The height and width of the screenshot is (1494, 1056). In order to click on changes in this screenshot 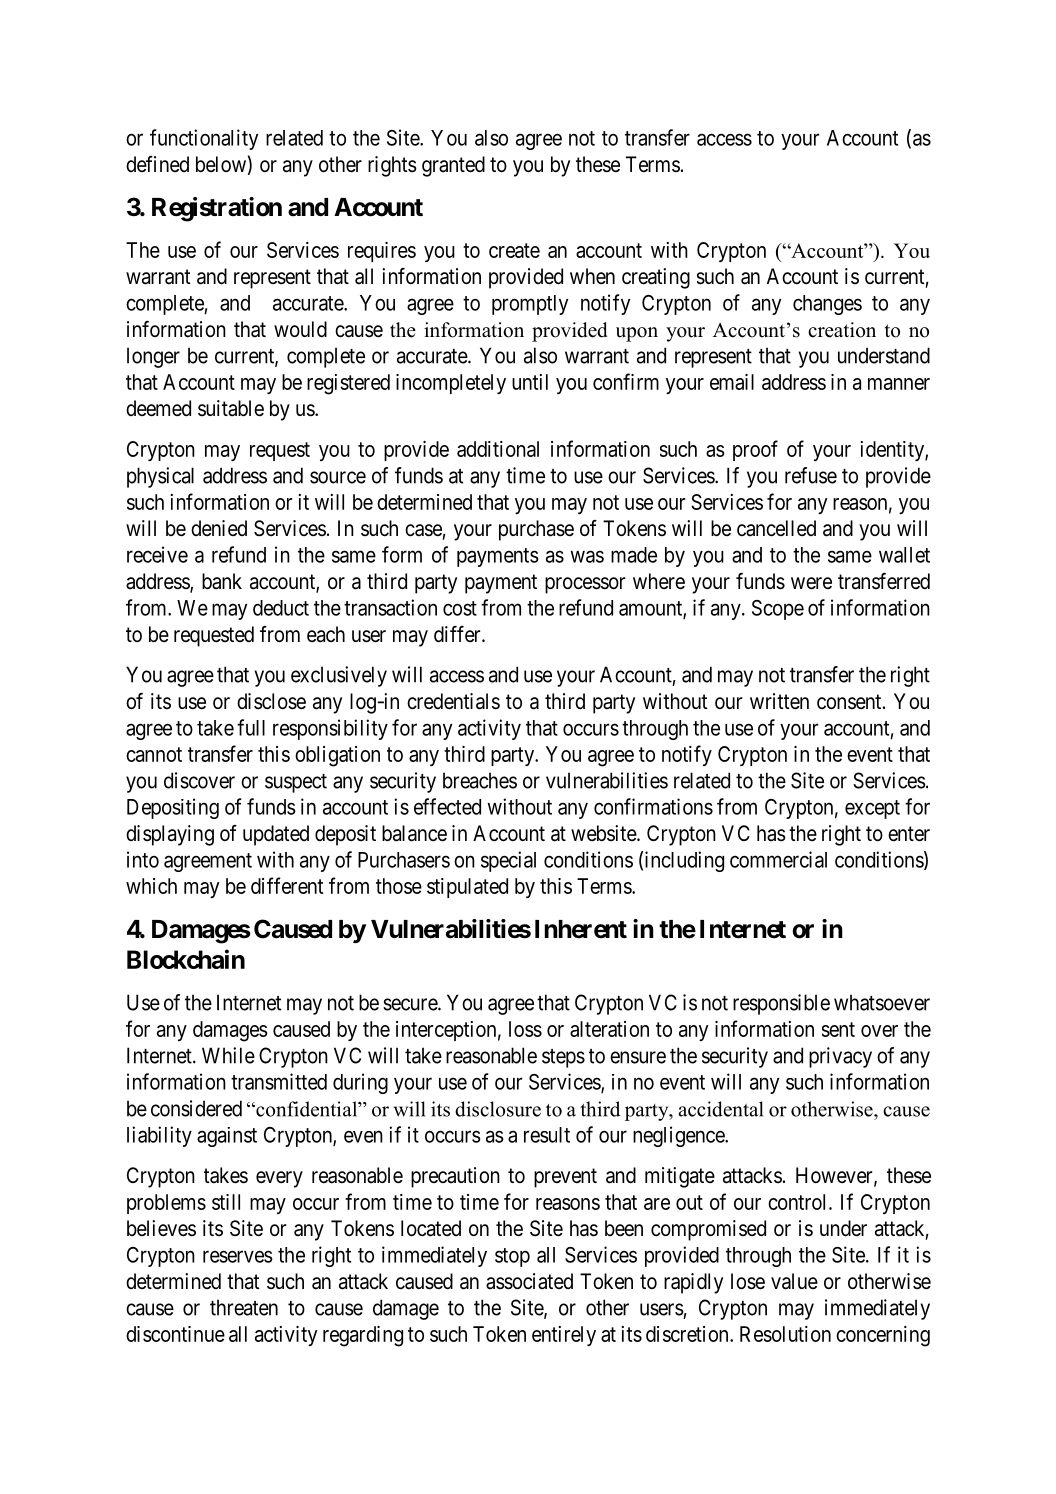, I will do `click(827, 305)`.
